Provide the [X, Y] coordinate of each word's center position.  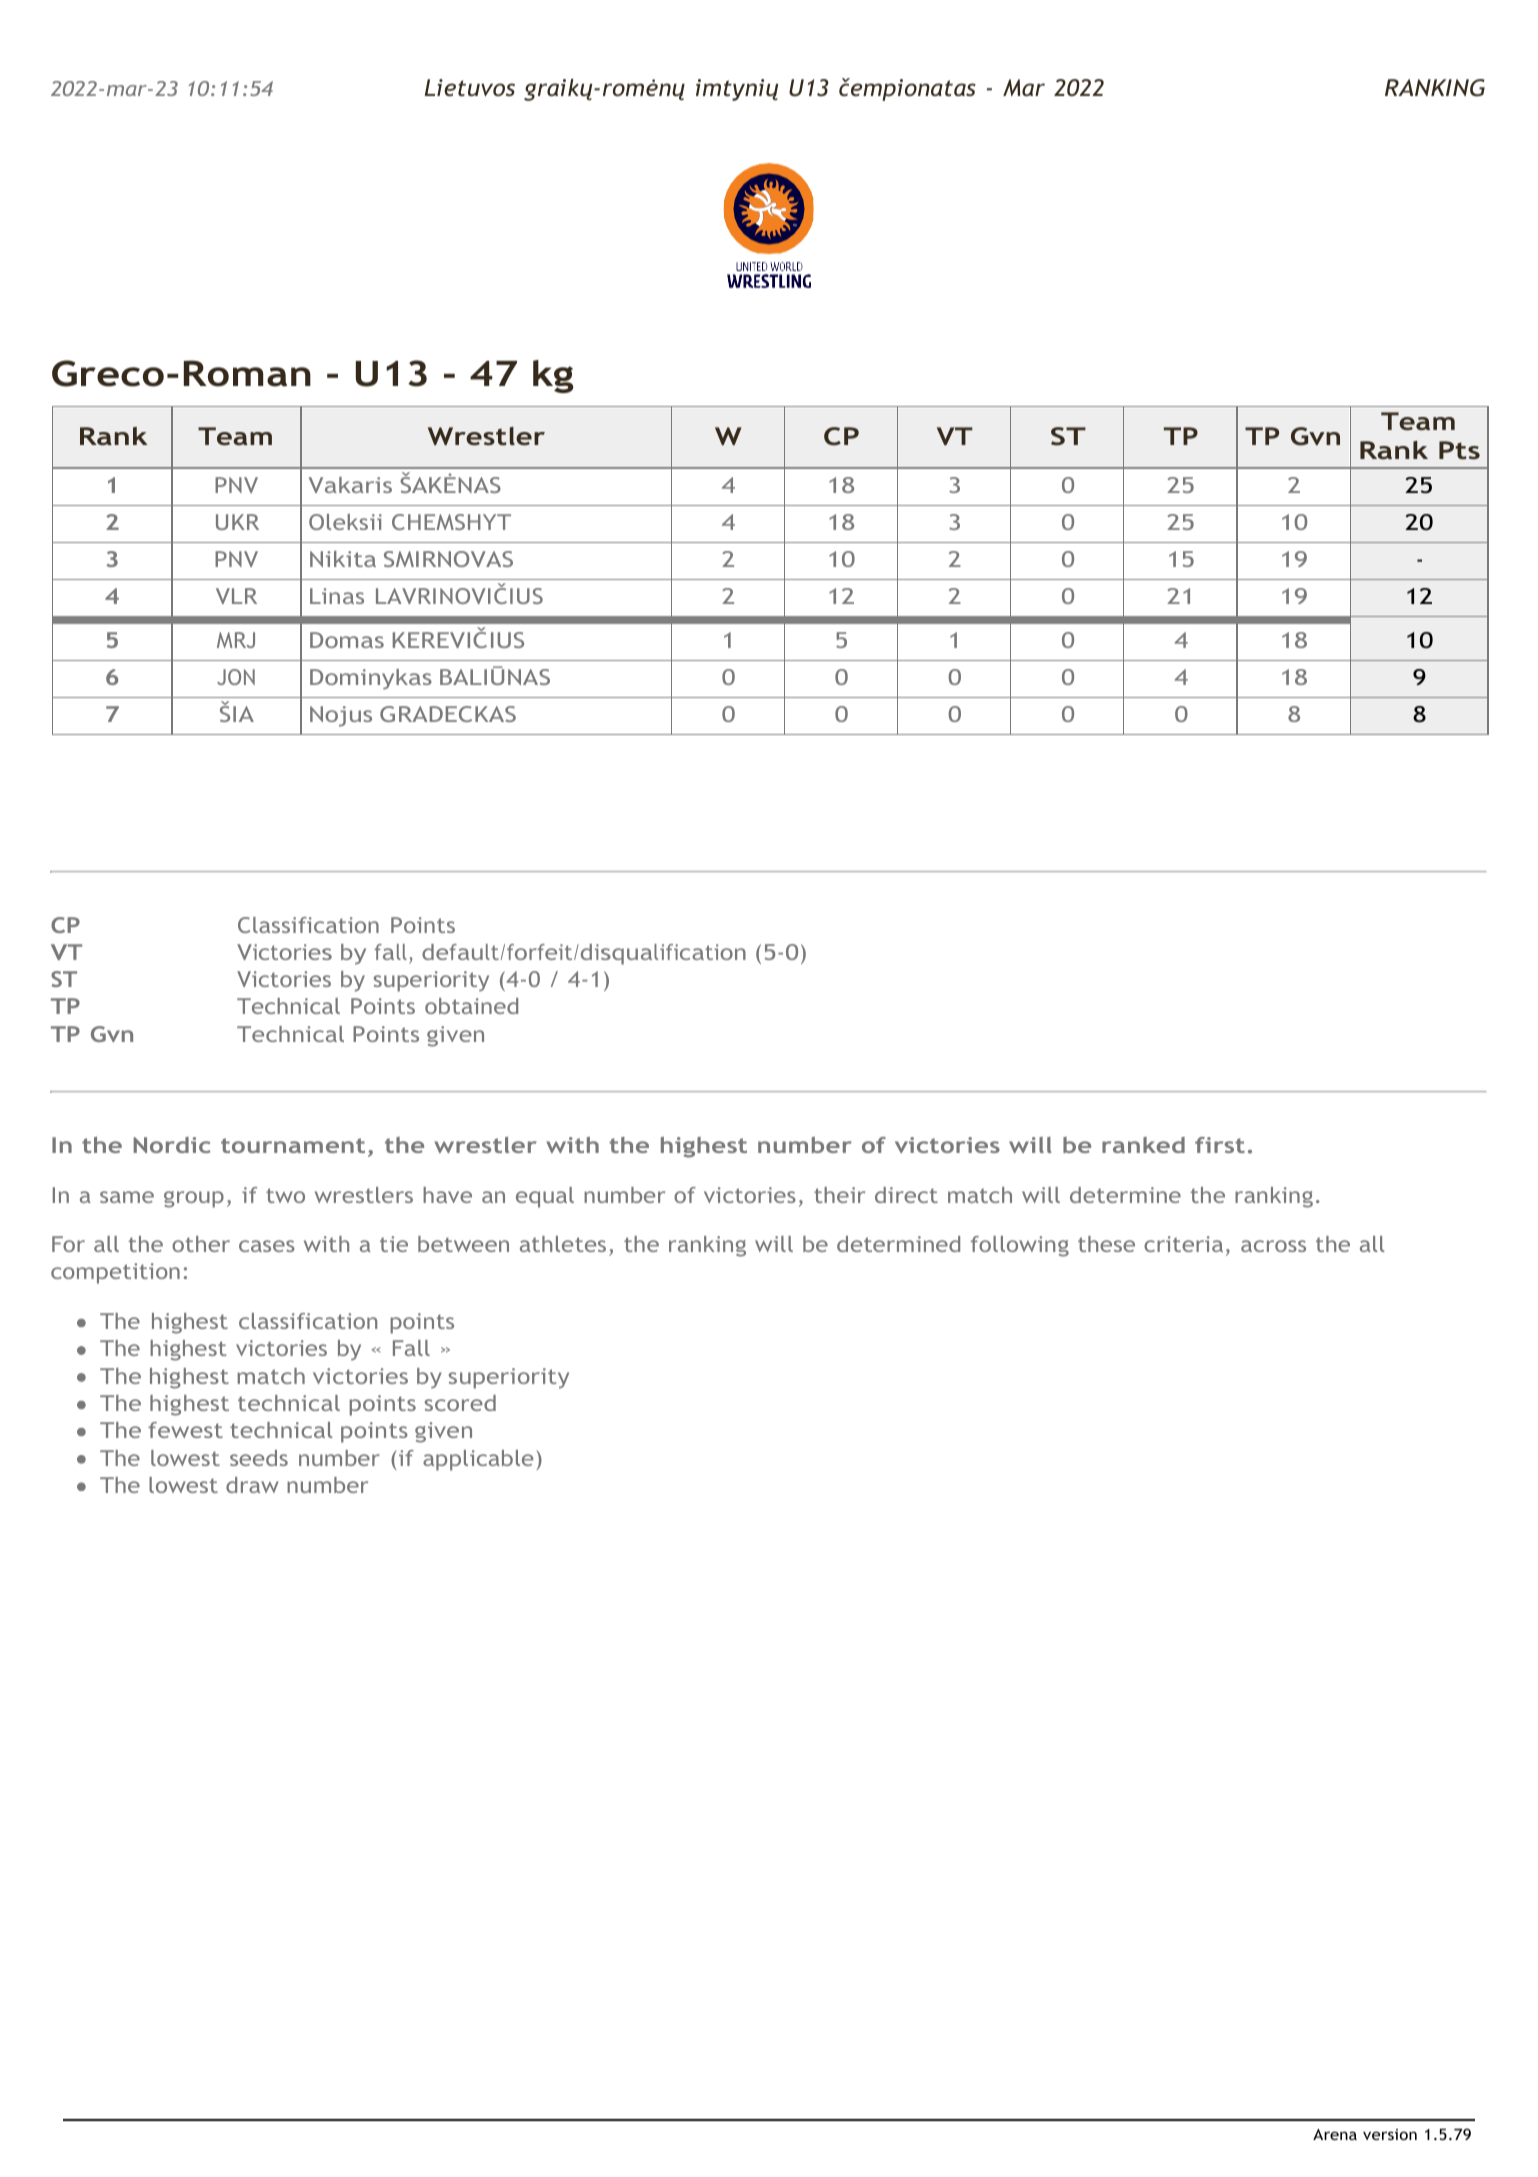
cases [267, 1246]
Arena [1335, 2134]
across [1273, 1246]
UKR [237, 522]
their [839, 1195]
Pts [1459, 450]
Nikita [343, 559]
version [1390, 2134]
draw [252, 1485]
